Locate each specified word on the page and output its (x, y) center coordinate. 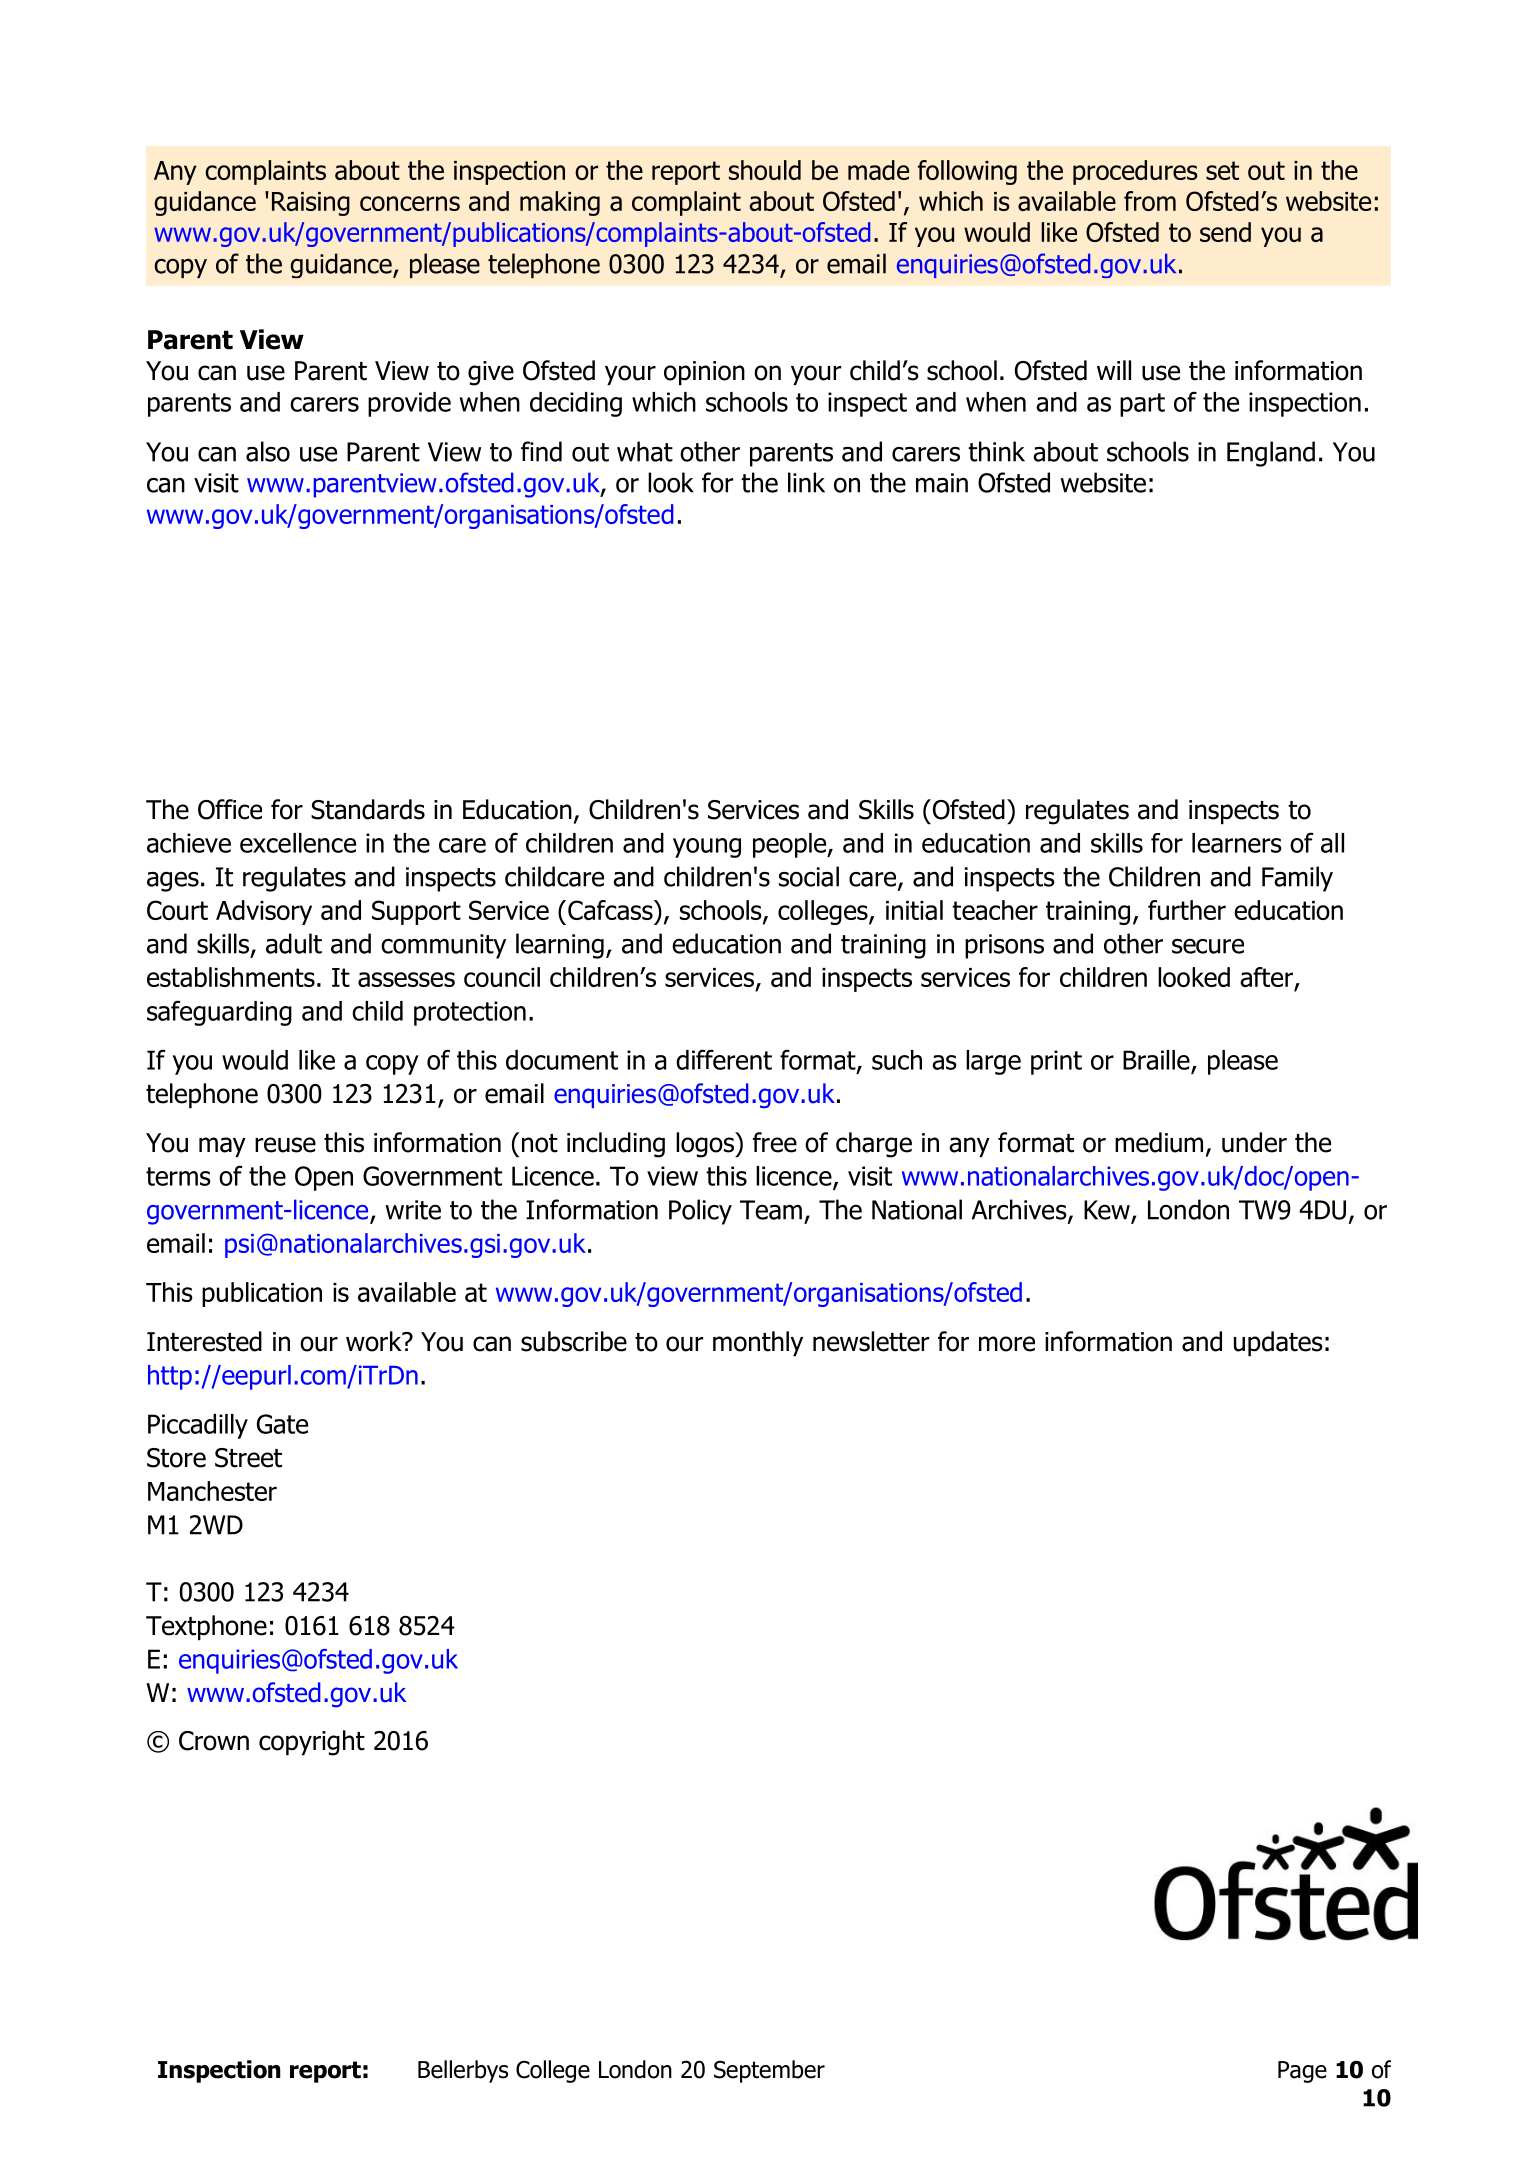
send (1225, 232)
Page (1302, 2072)
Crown (214, 1741)
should (765, 170)
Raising (311, 204)
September (769, 2071)
